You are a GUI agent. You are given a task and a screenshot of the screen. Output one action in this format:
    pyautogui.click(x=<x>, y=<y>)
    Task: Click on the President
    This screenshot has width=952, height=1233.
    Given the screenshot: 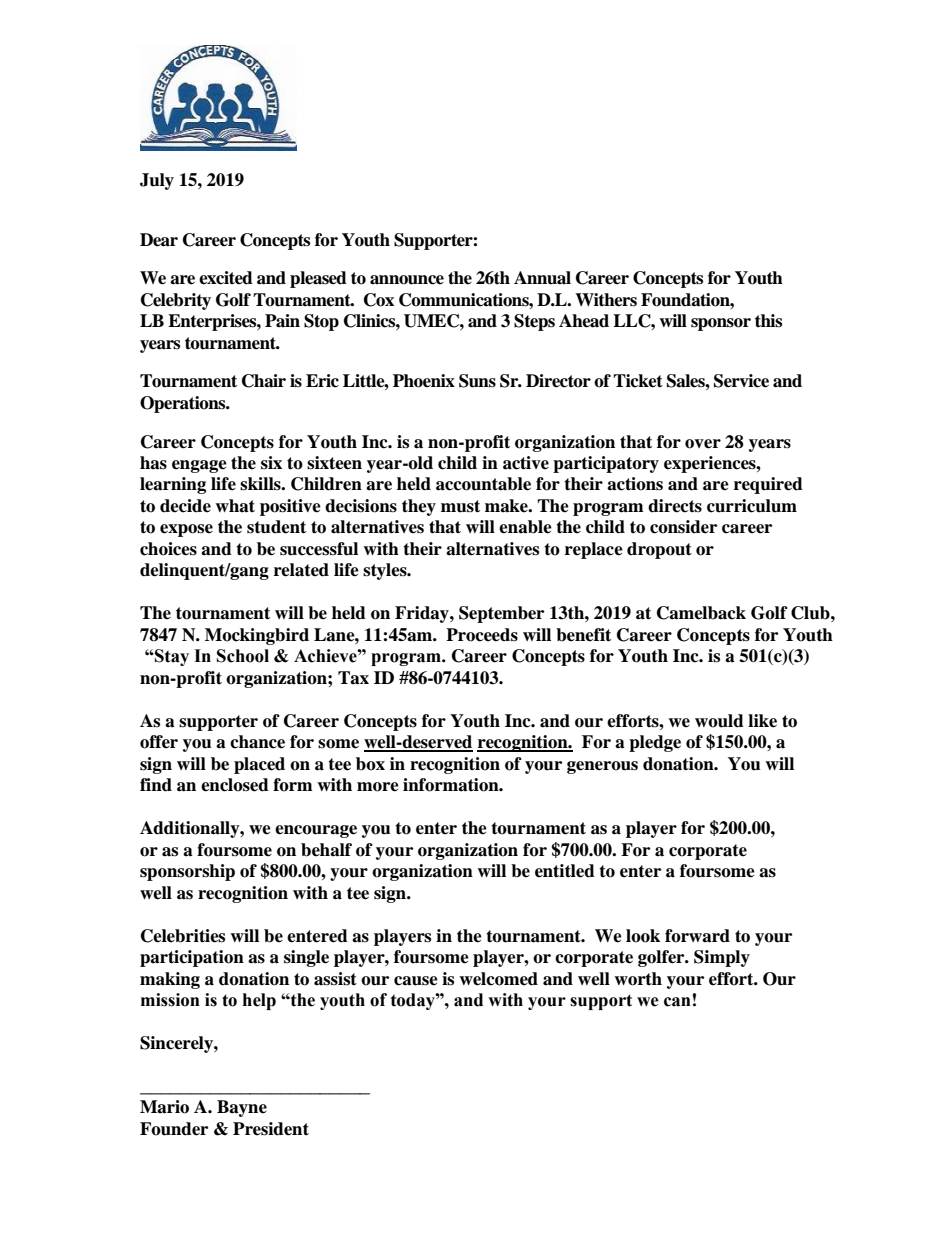 What is the action you would take?
    pyautogui.click(x=271, y=1129)
